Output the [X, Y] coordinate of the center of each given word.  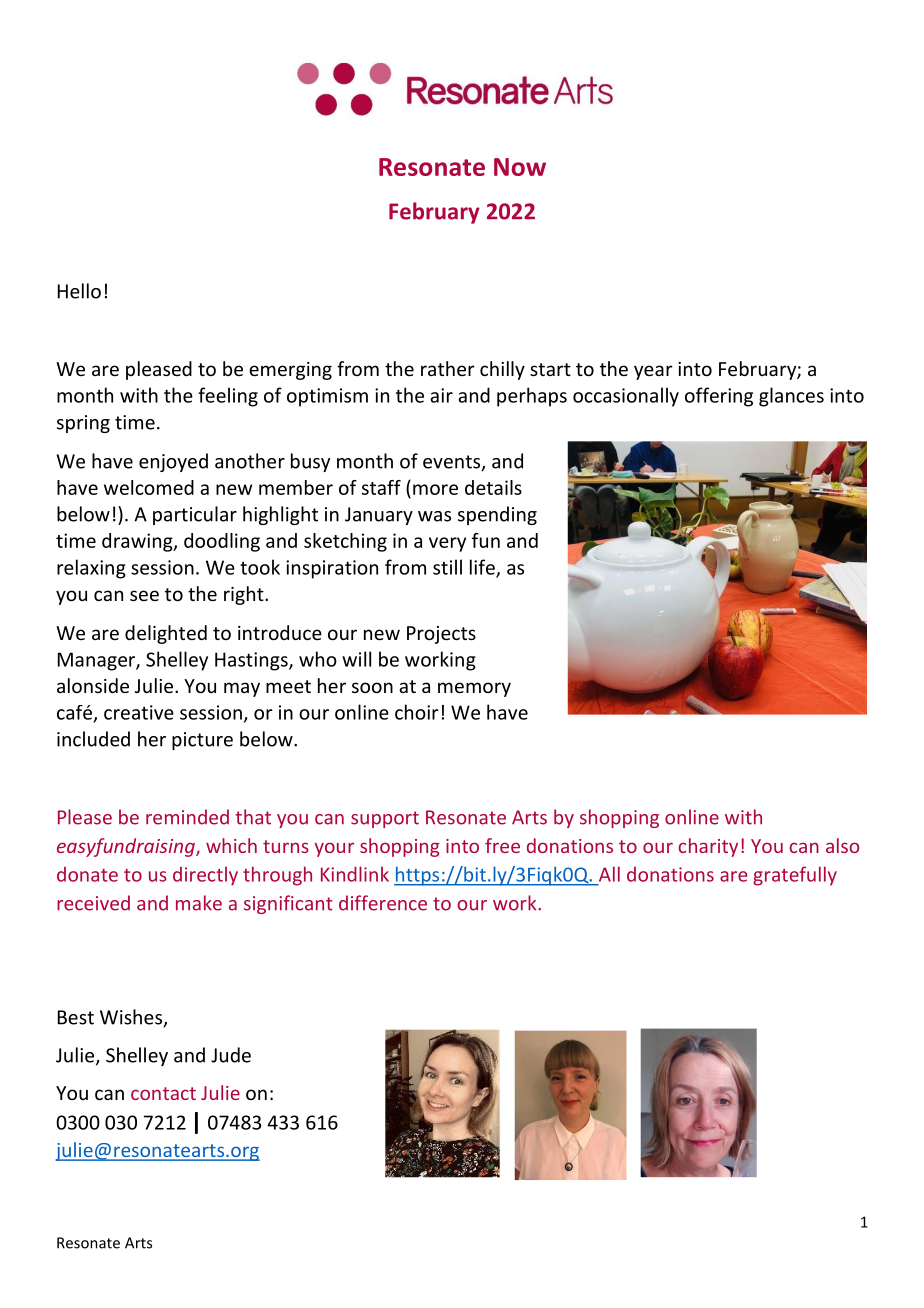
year [653, 372]
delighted [166, 634]
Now [520, 167]
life [483, 568]
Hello [79, 291]
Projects [441, 635]
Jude [231, 1055]
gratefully [795, 876]
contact [163, 1093]
